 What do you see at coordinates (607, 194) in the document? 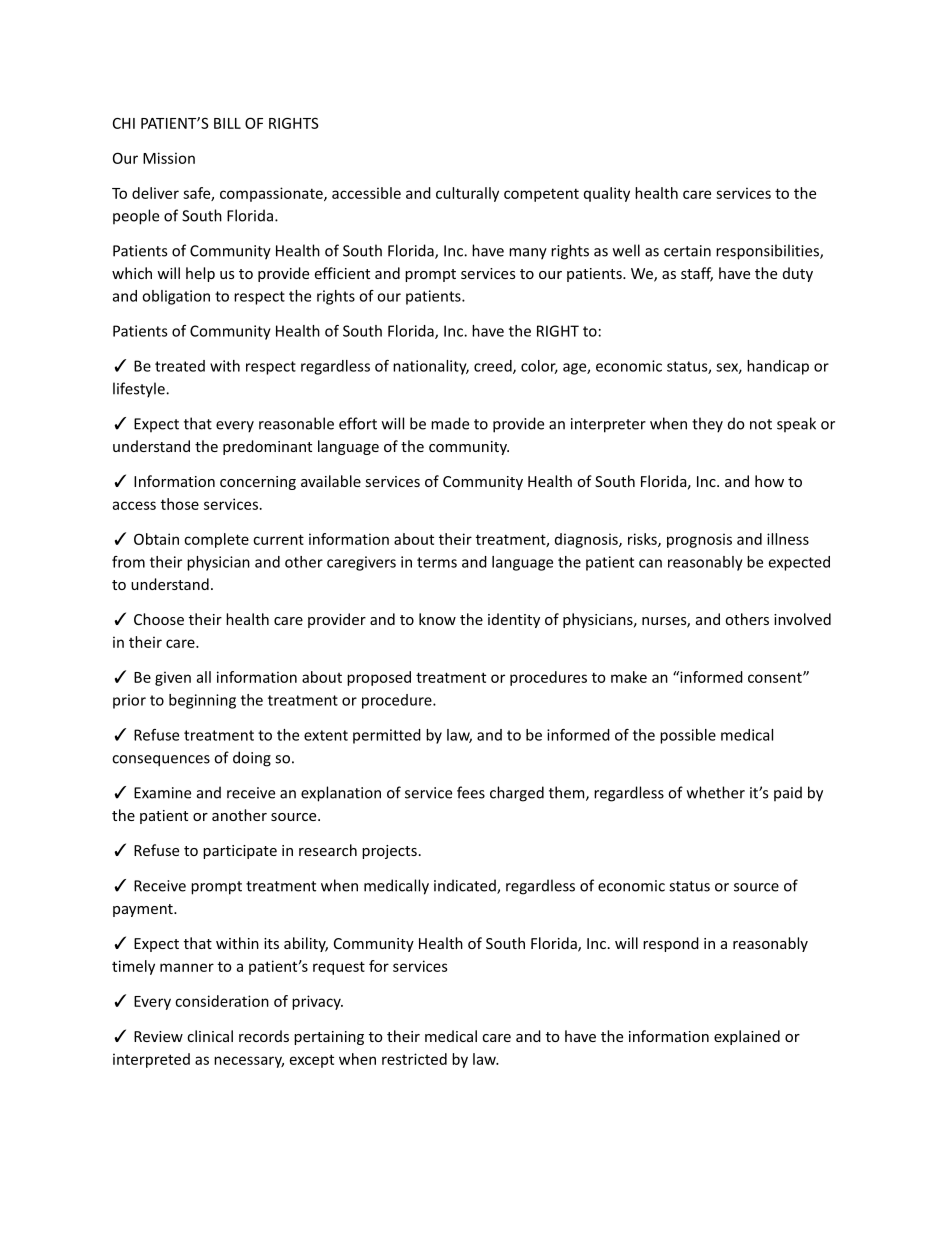
I see `quality` at bounding box center [607, 194].
